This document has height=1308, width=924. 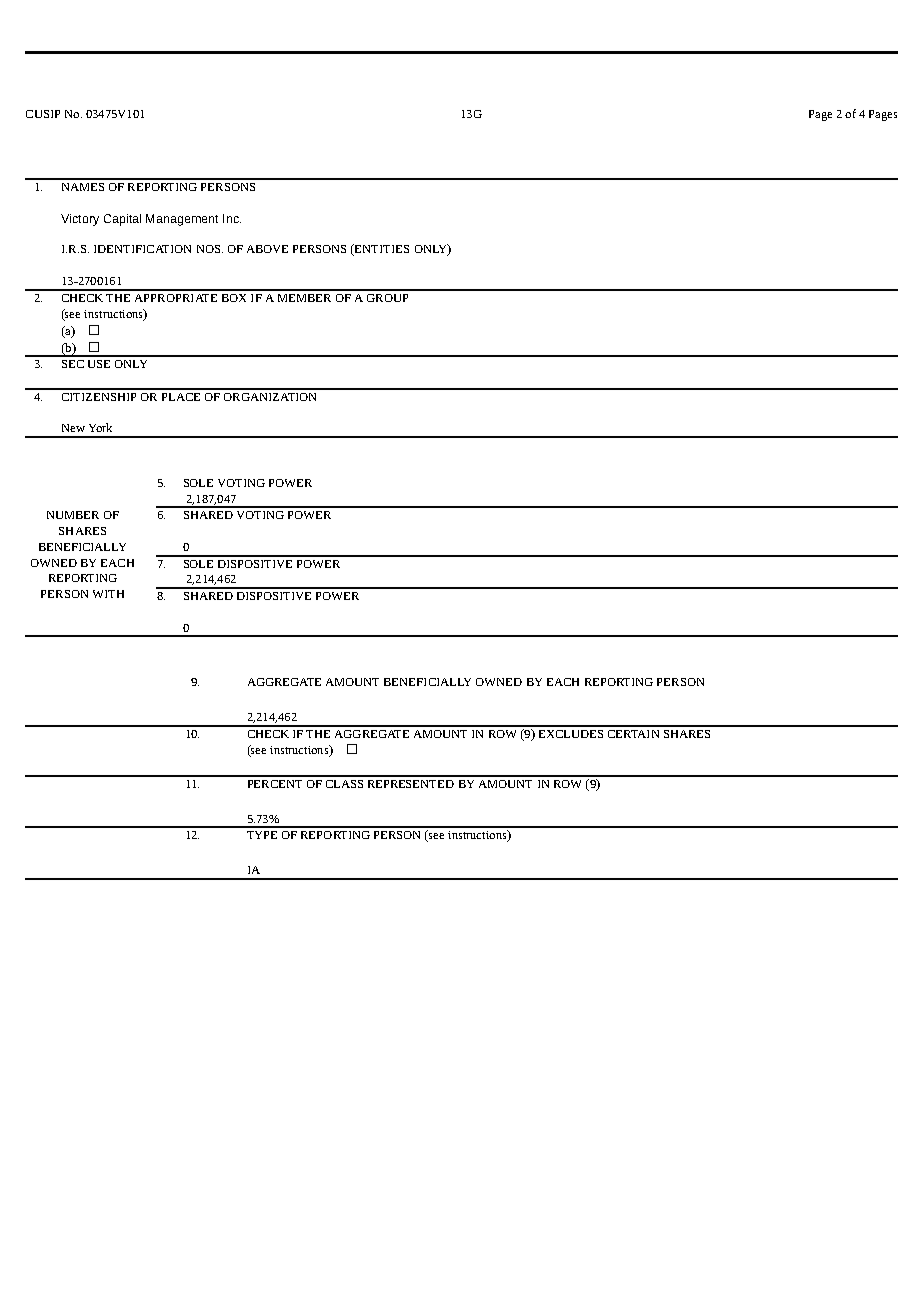 I want to click on MEMBER, so click(x=304, y=298).
